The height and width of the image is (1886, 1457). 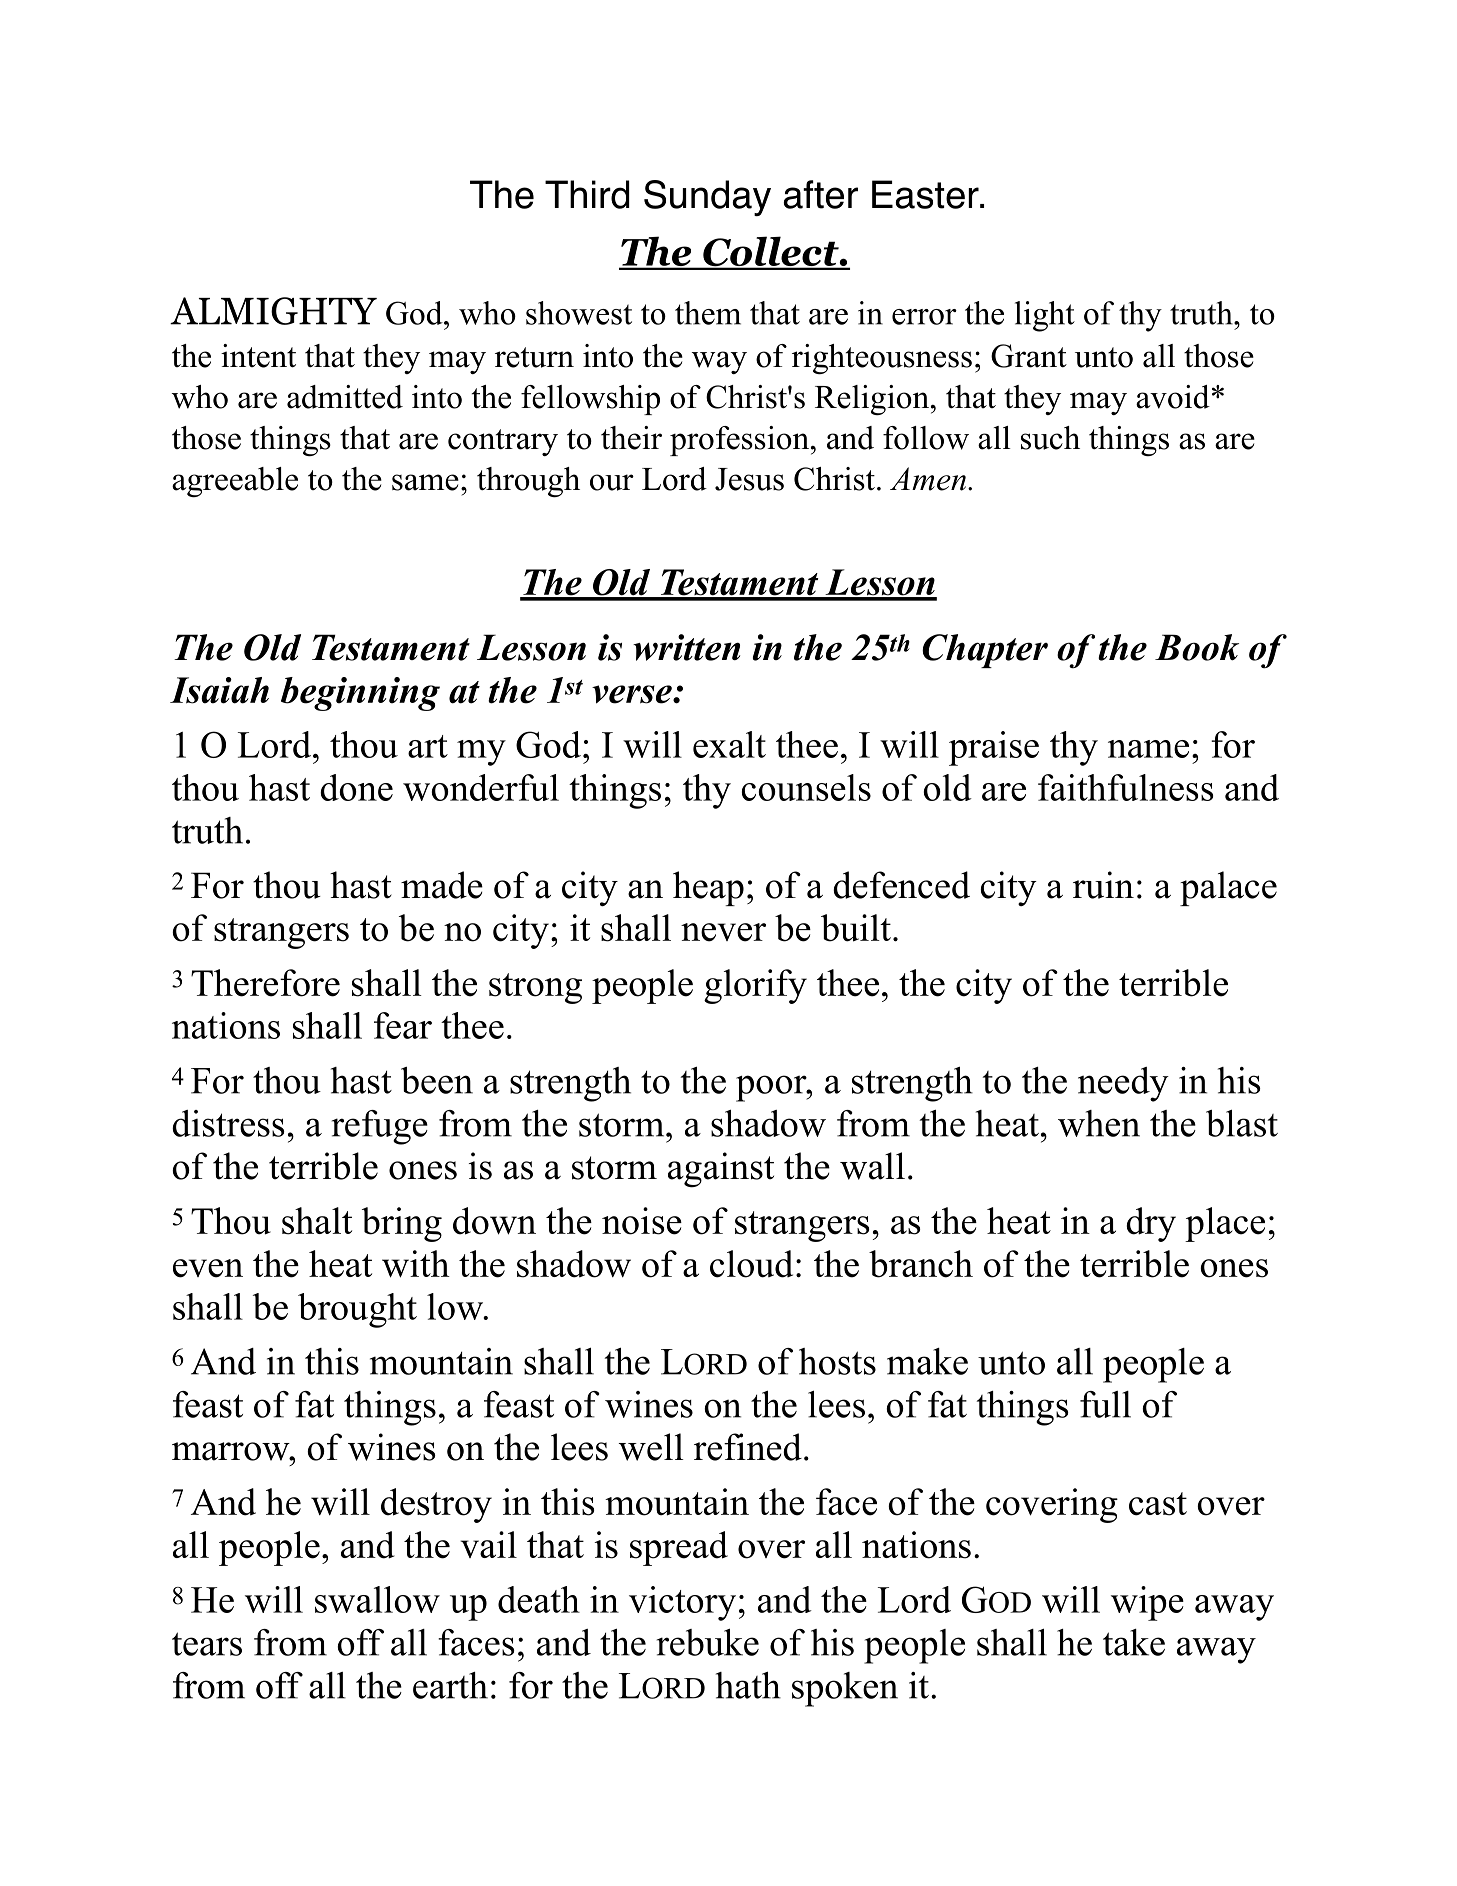 I want to click on Sunday, so click(x=707, y=198).
